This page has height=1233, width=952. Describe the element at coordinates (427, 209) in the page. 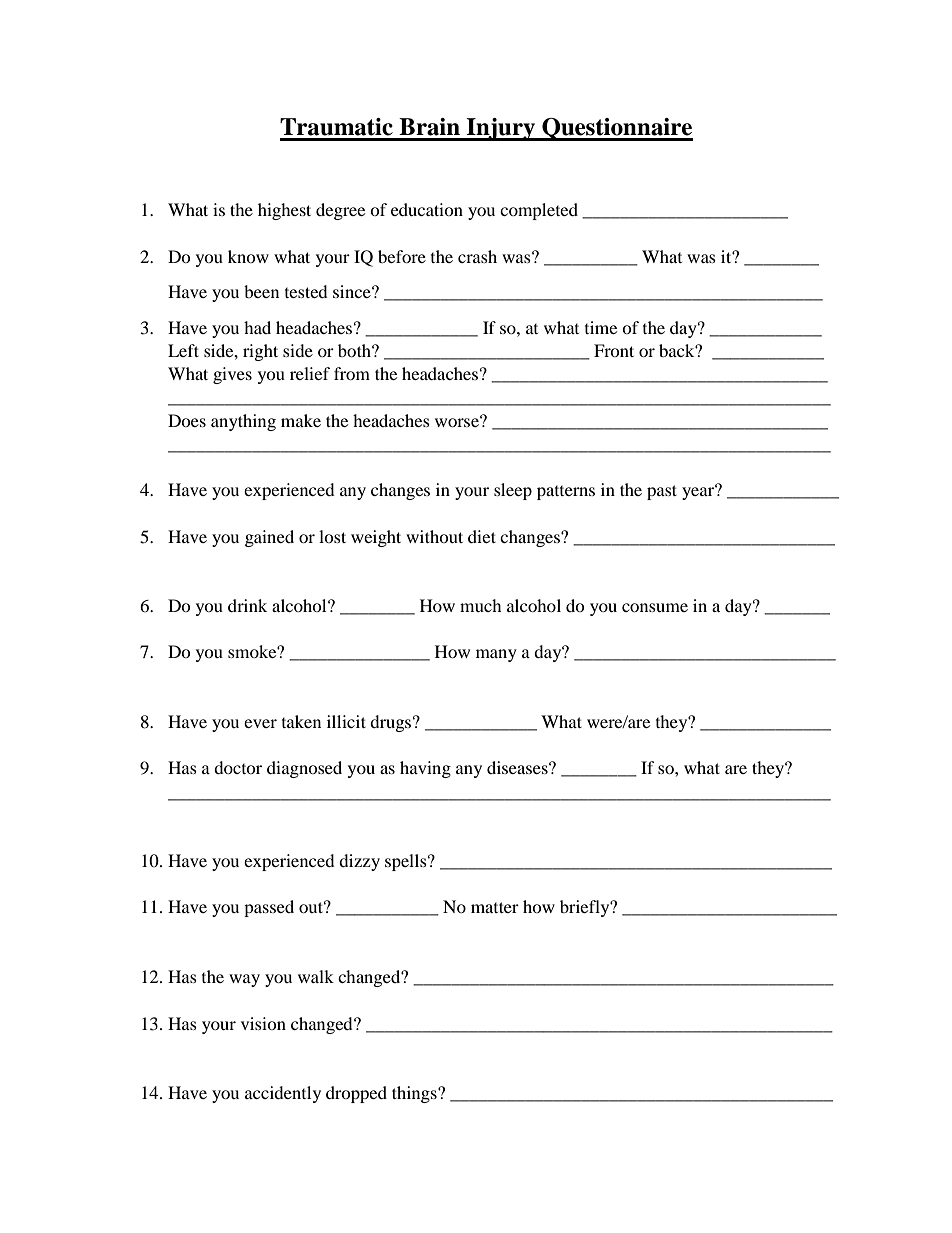

I see `education` at that location.
